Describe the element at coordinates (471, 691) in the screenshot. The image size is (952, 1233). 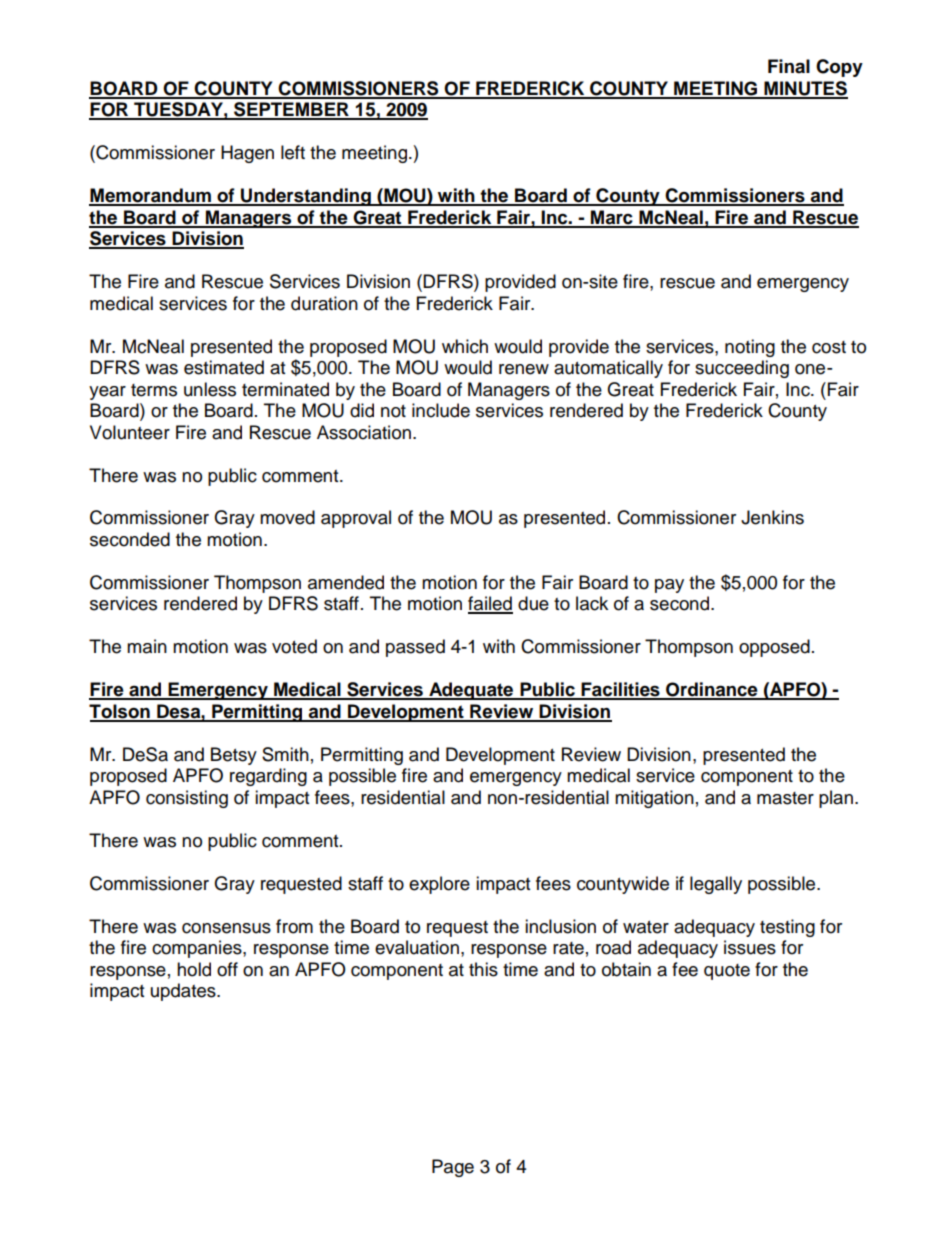
I see `Adequate` at that location.
